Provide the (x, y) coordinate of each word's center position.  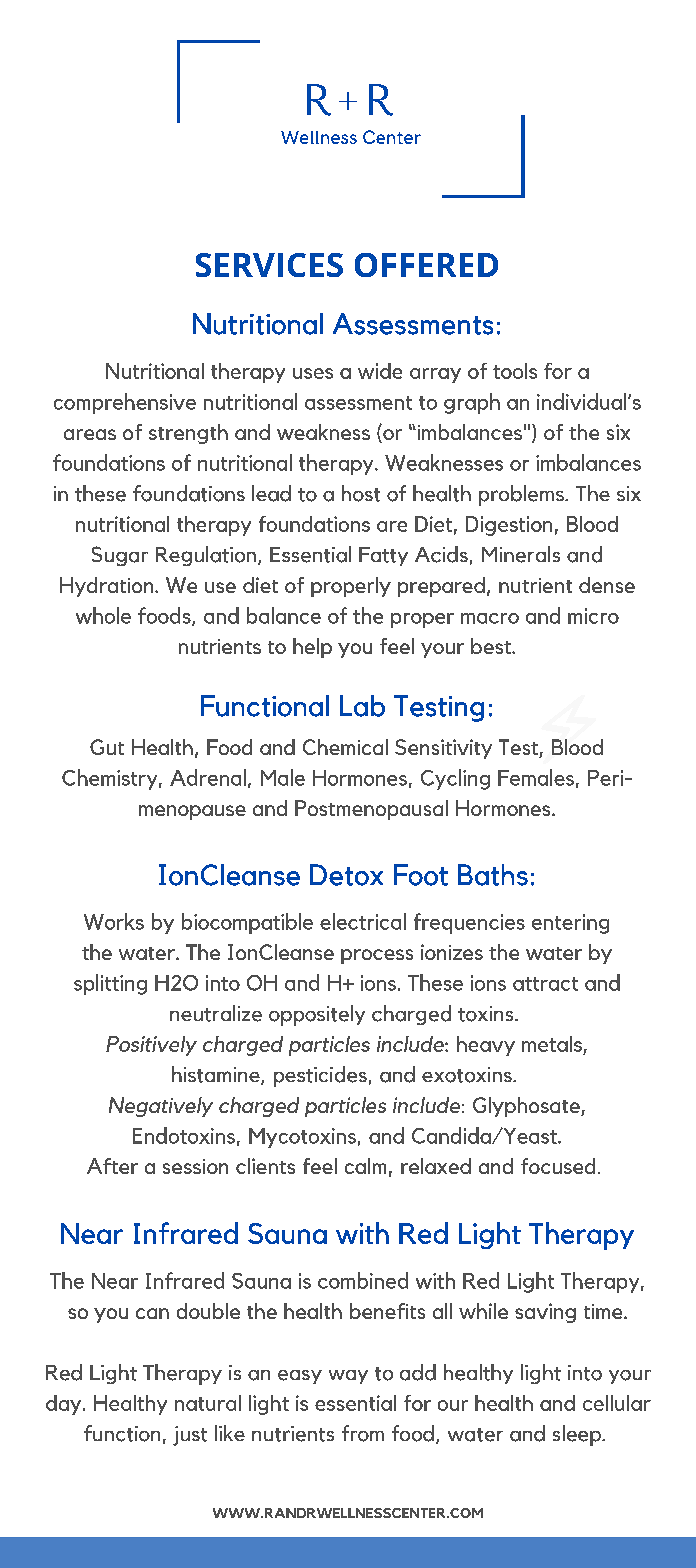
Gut (107, 747)
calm (365, 1166)
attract (545, 984)
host (361, 493)
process (377, 956)
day (65, 1405)
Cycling (455, 779)
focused (558, 1166)
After (112, 1166)
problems (522, 495)
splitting (110, 984)
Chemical (345, 747)
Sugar (120, 556)
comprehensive (125, 403)
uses (313, 373)
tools (515, 371)
